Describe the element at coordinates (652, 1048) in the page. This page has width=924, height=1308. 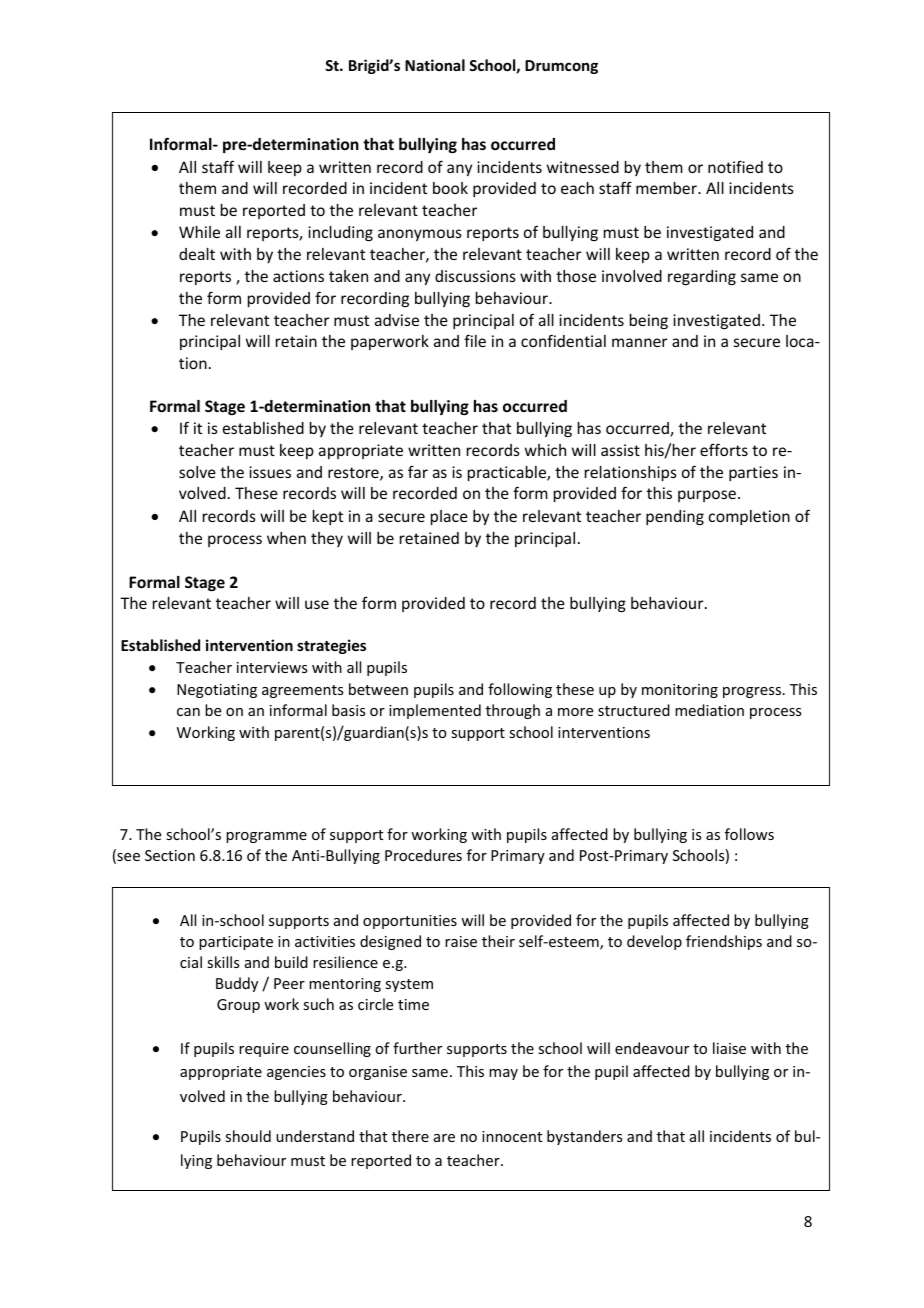
I see `endeavour` at that location.
